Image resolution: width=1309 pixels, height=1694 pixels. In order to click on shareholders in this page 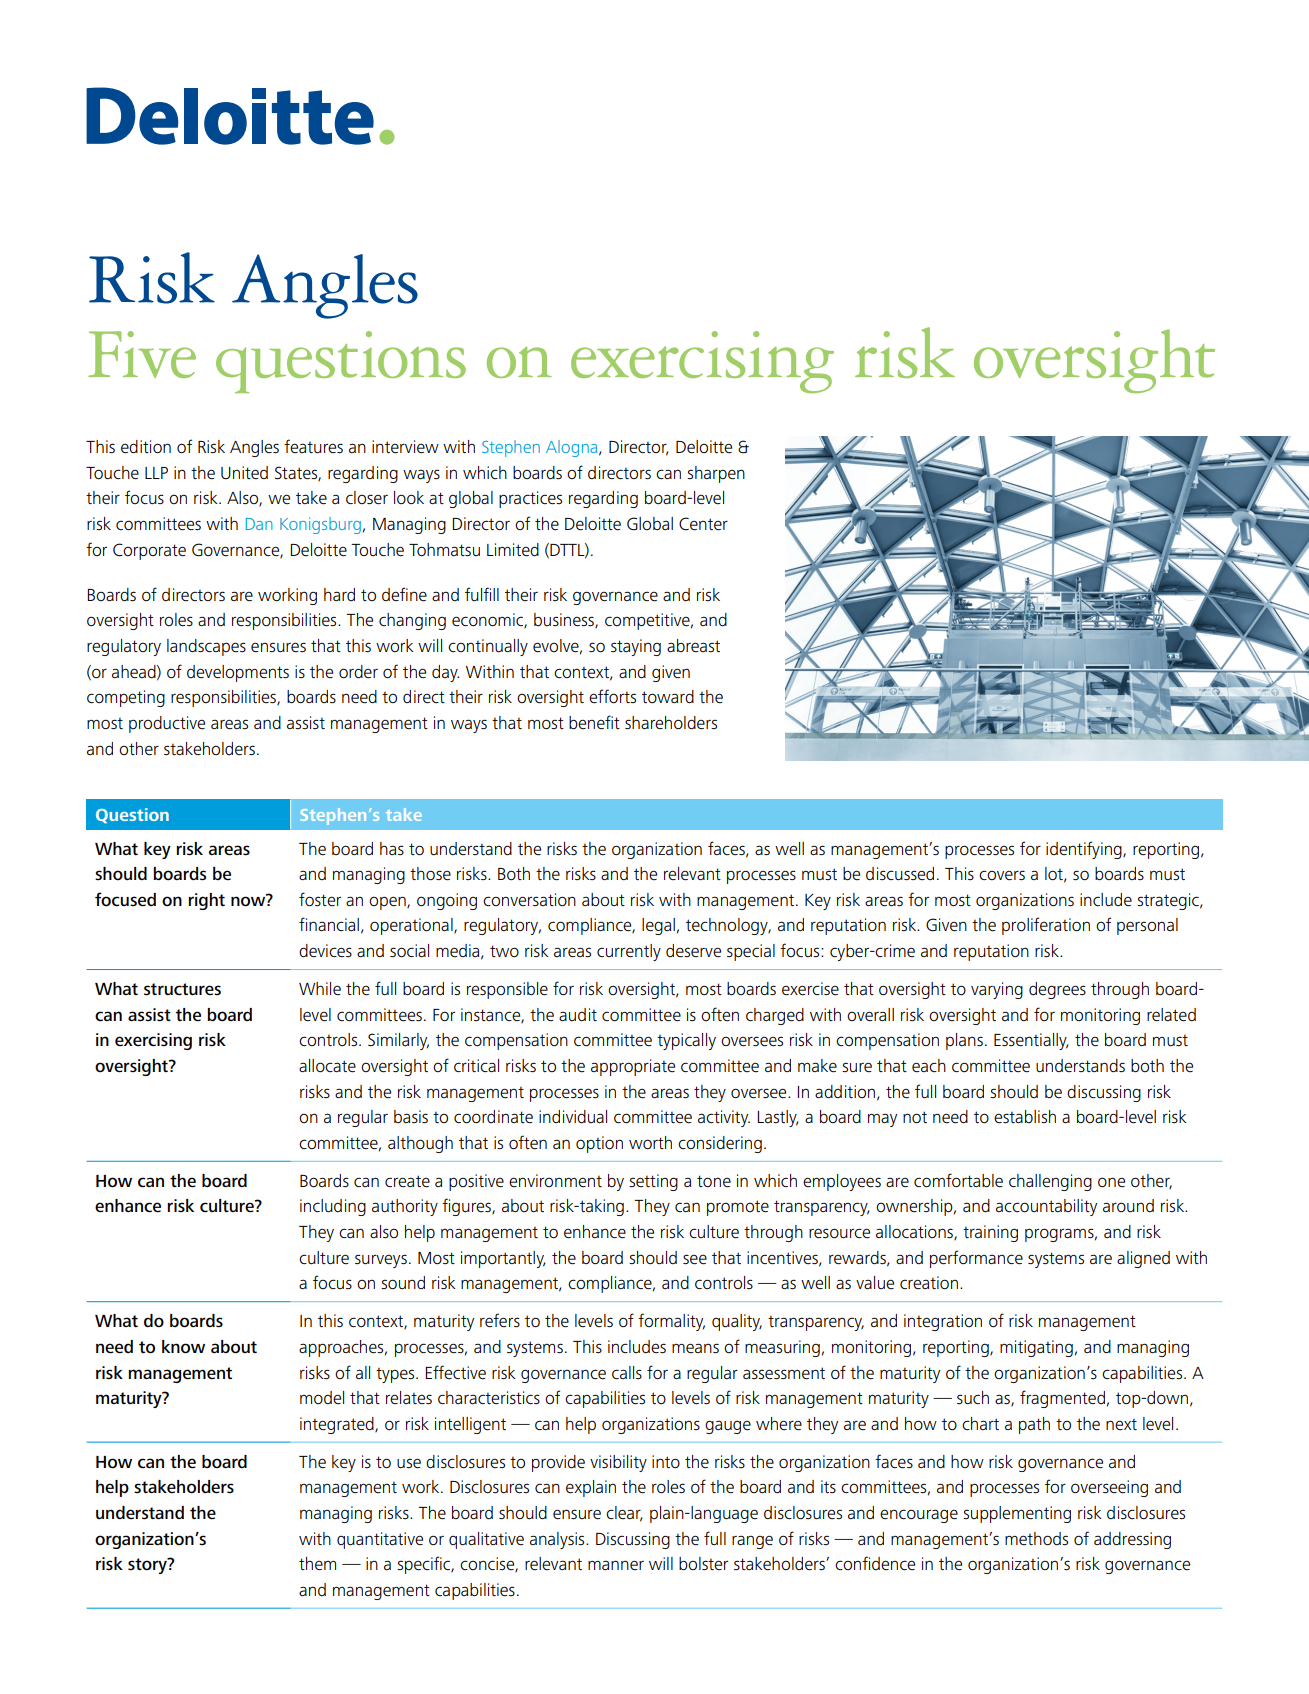, I will do `click(671, 723)`.
